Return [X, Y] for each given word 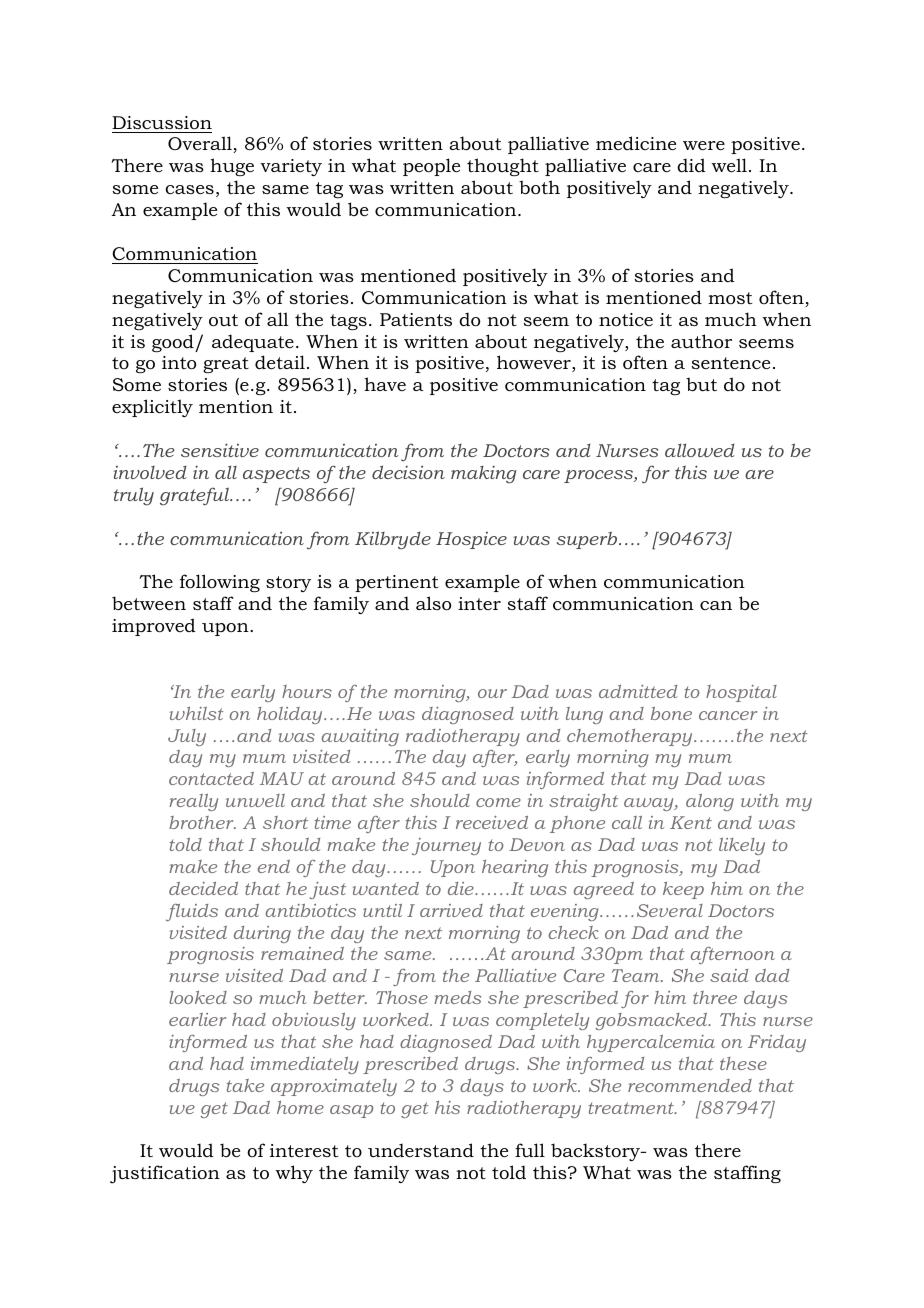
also [433, 603]
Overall [201, 144]
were [704, 145]
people [431, 167]
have [385, 384]
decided [203, 888]
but [701, 384]
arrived [451, 910]
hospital [741, 693]
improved [154, 627]
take [245, 1085]
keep [683, 890]
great [226, 365]
